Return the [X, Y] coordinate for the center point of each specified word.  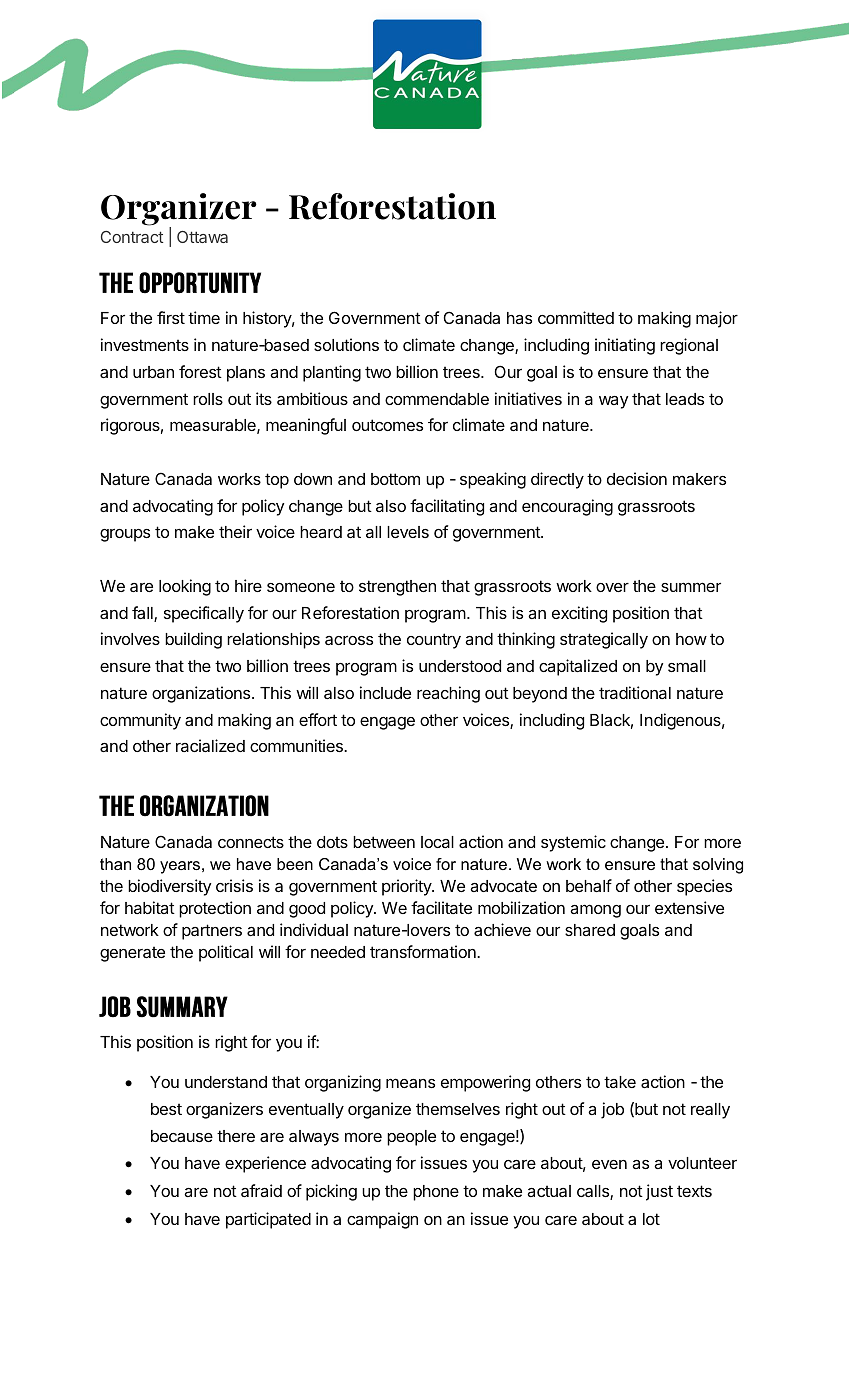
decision [637, 478]
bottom [395, 479]
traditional [635, 692]
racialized [210, 745]
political [226, 953]
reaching [448, 694]
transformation [424, 951]
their [235, 531]
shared [590, 930]
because [182, 1136]
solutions [346, 344]
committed [576, 317]
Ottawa [202, 237]
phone [436, 1193]
